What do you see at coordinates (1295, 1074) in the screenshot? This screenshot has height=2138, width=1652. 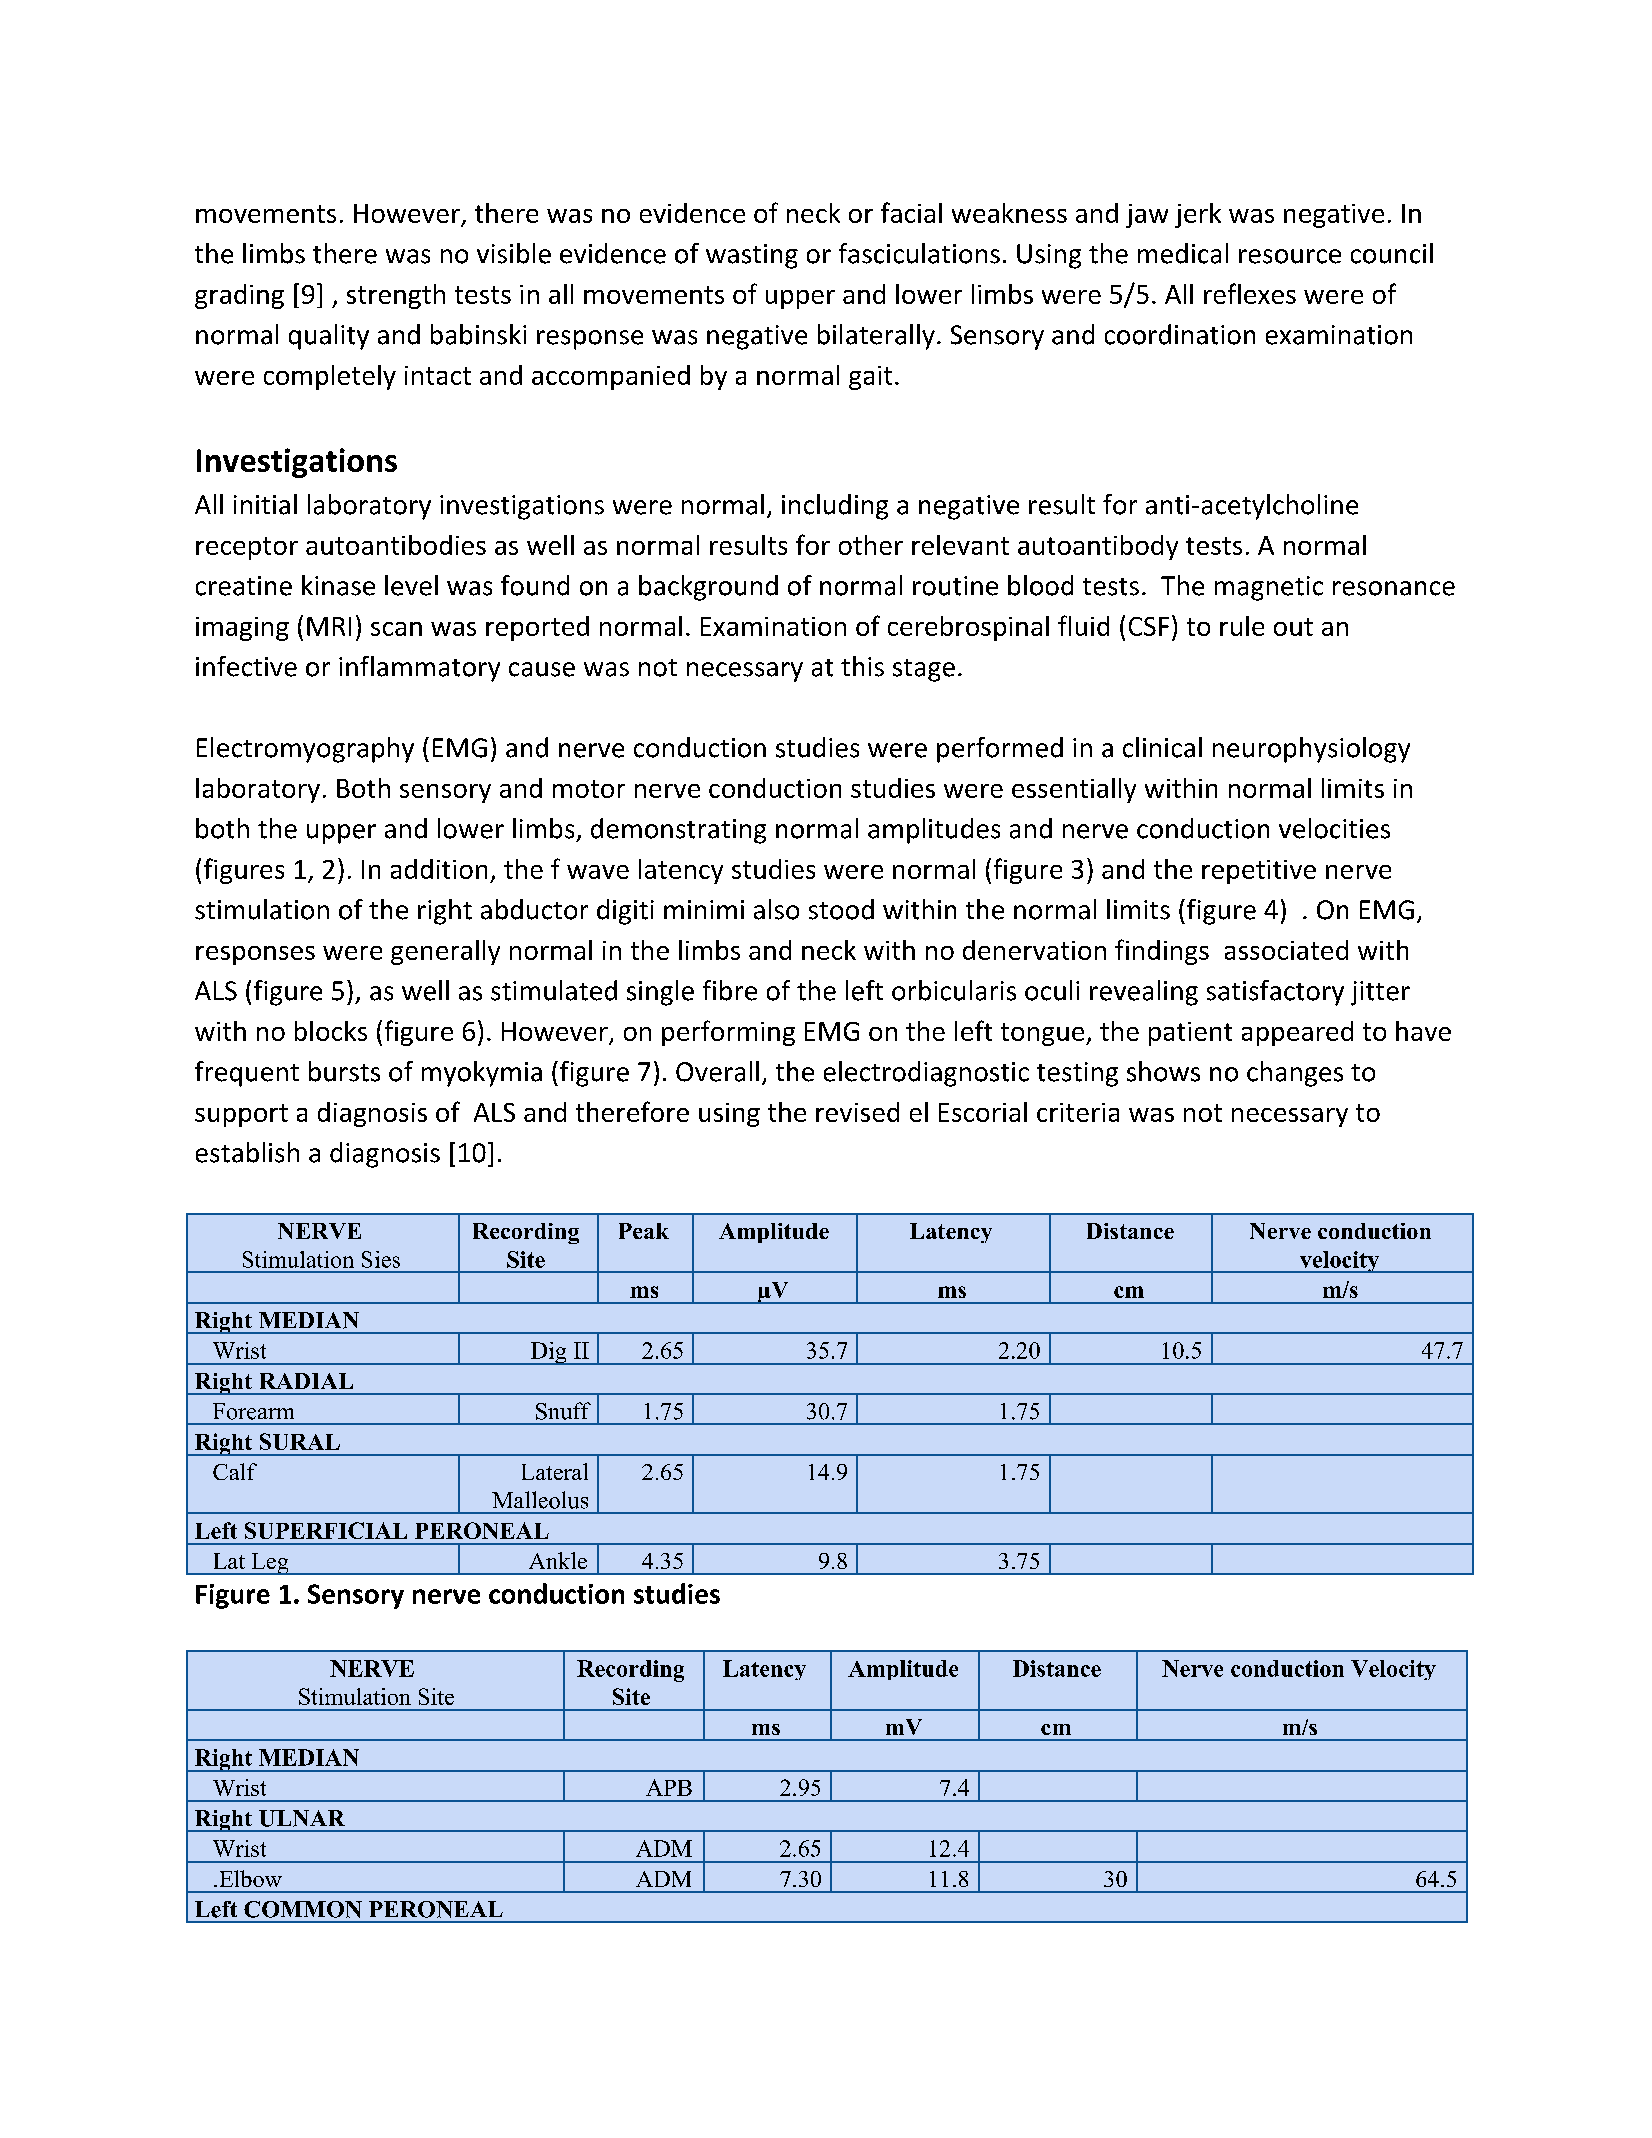 I see `changes` at bounding box center [1295, 1074].
